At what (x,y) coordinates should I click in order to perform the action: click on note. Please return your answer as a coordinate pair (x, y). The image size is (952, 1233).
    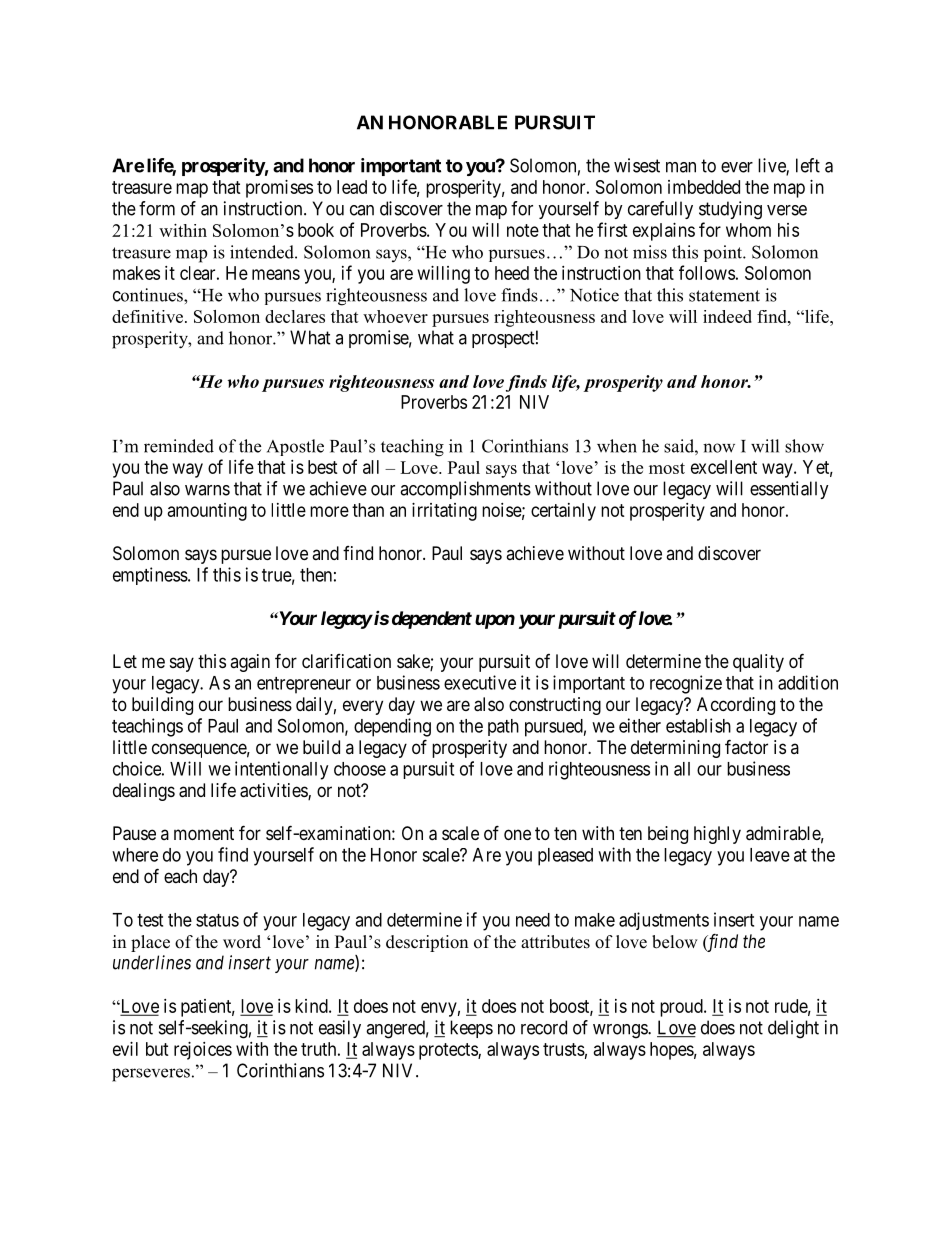
    Looking at the image, I should click on (523, 230).
